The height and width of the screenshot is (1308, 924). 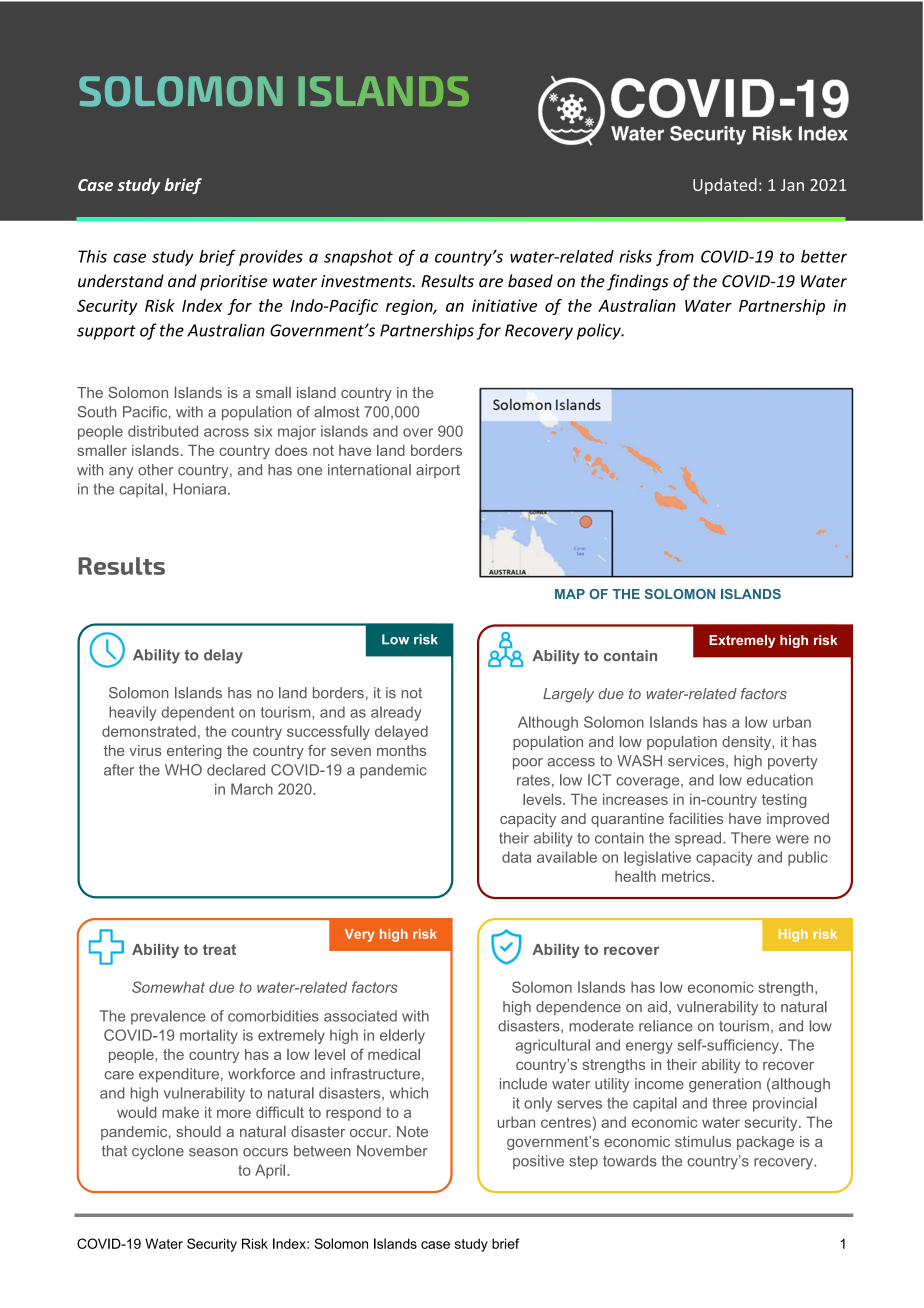 What do you see at coordinates (163, 431) in the screenshot?
I see `distributed` at bounding box center [163, 431].
